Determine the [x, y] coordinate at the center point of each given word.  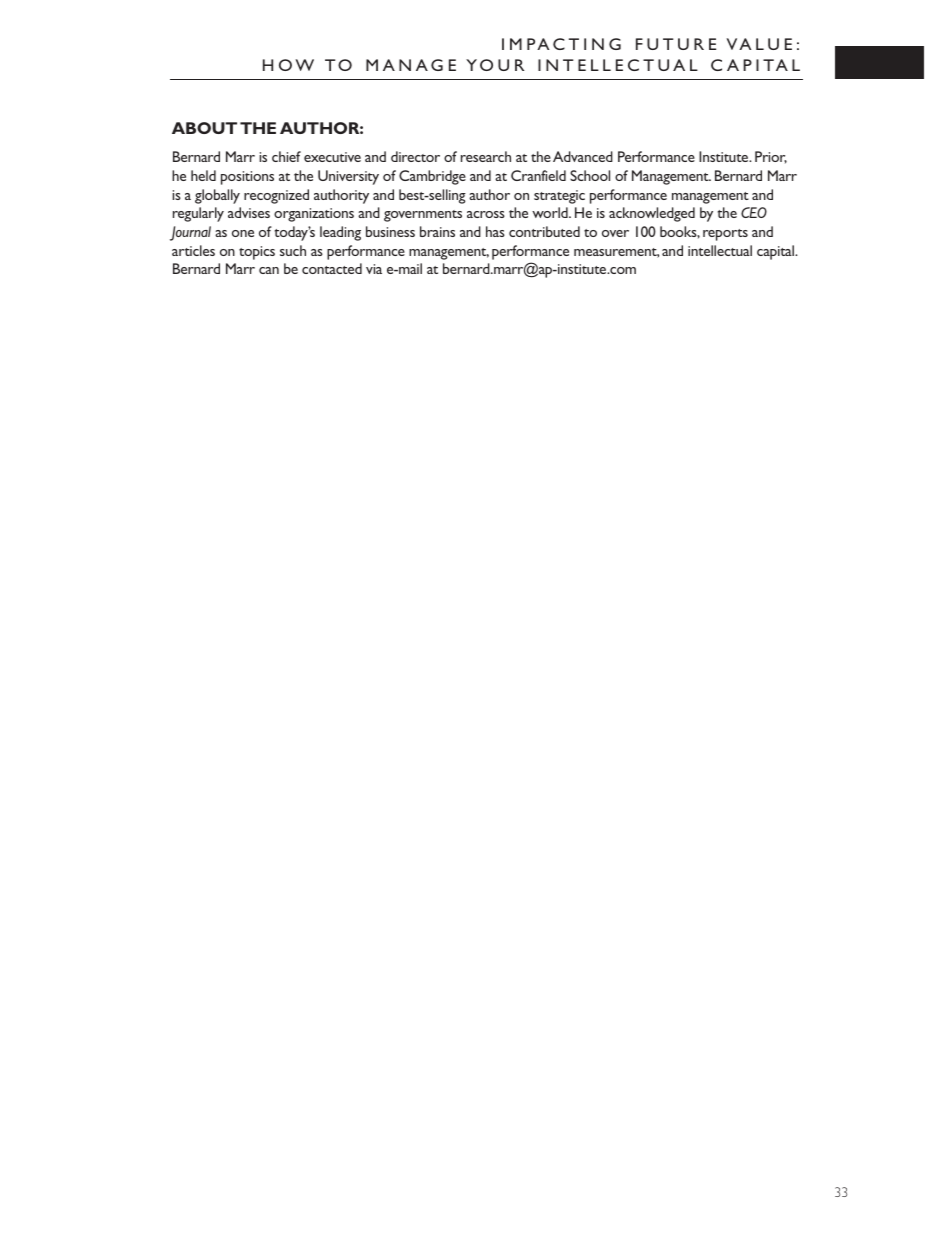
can [269, 270]
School [590, 175]
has [495, 231]
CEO [754, 212]
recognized [276, 196]
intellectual [720, 250]
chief [286, 156]
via [374, 269]
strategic [559, 197]
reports [725, 235]
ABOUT [204, 128]
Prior [771, 157]
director [415, 156]
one [243, 233]
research [486, 156]
